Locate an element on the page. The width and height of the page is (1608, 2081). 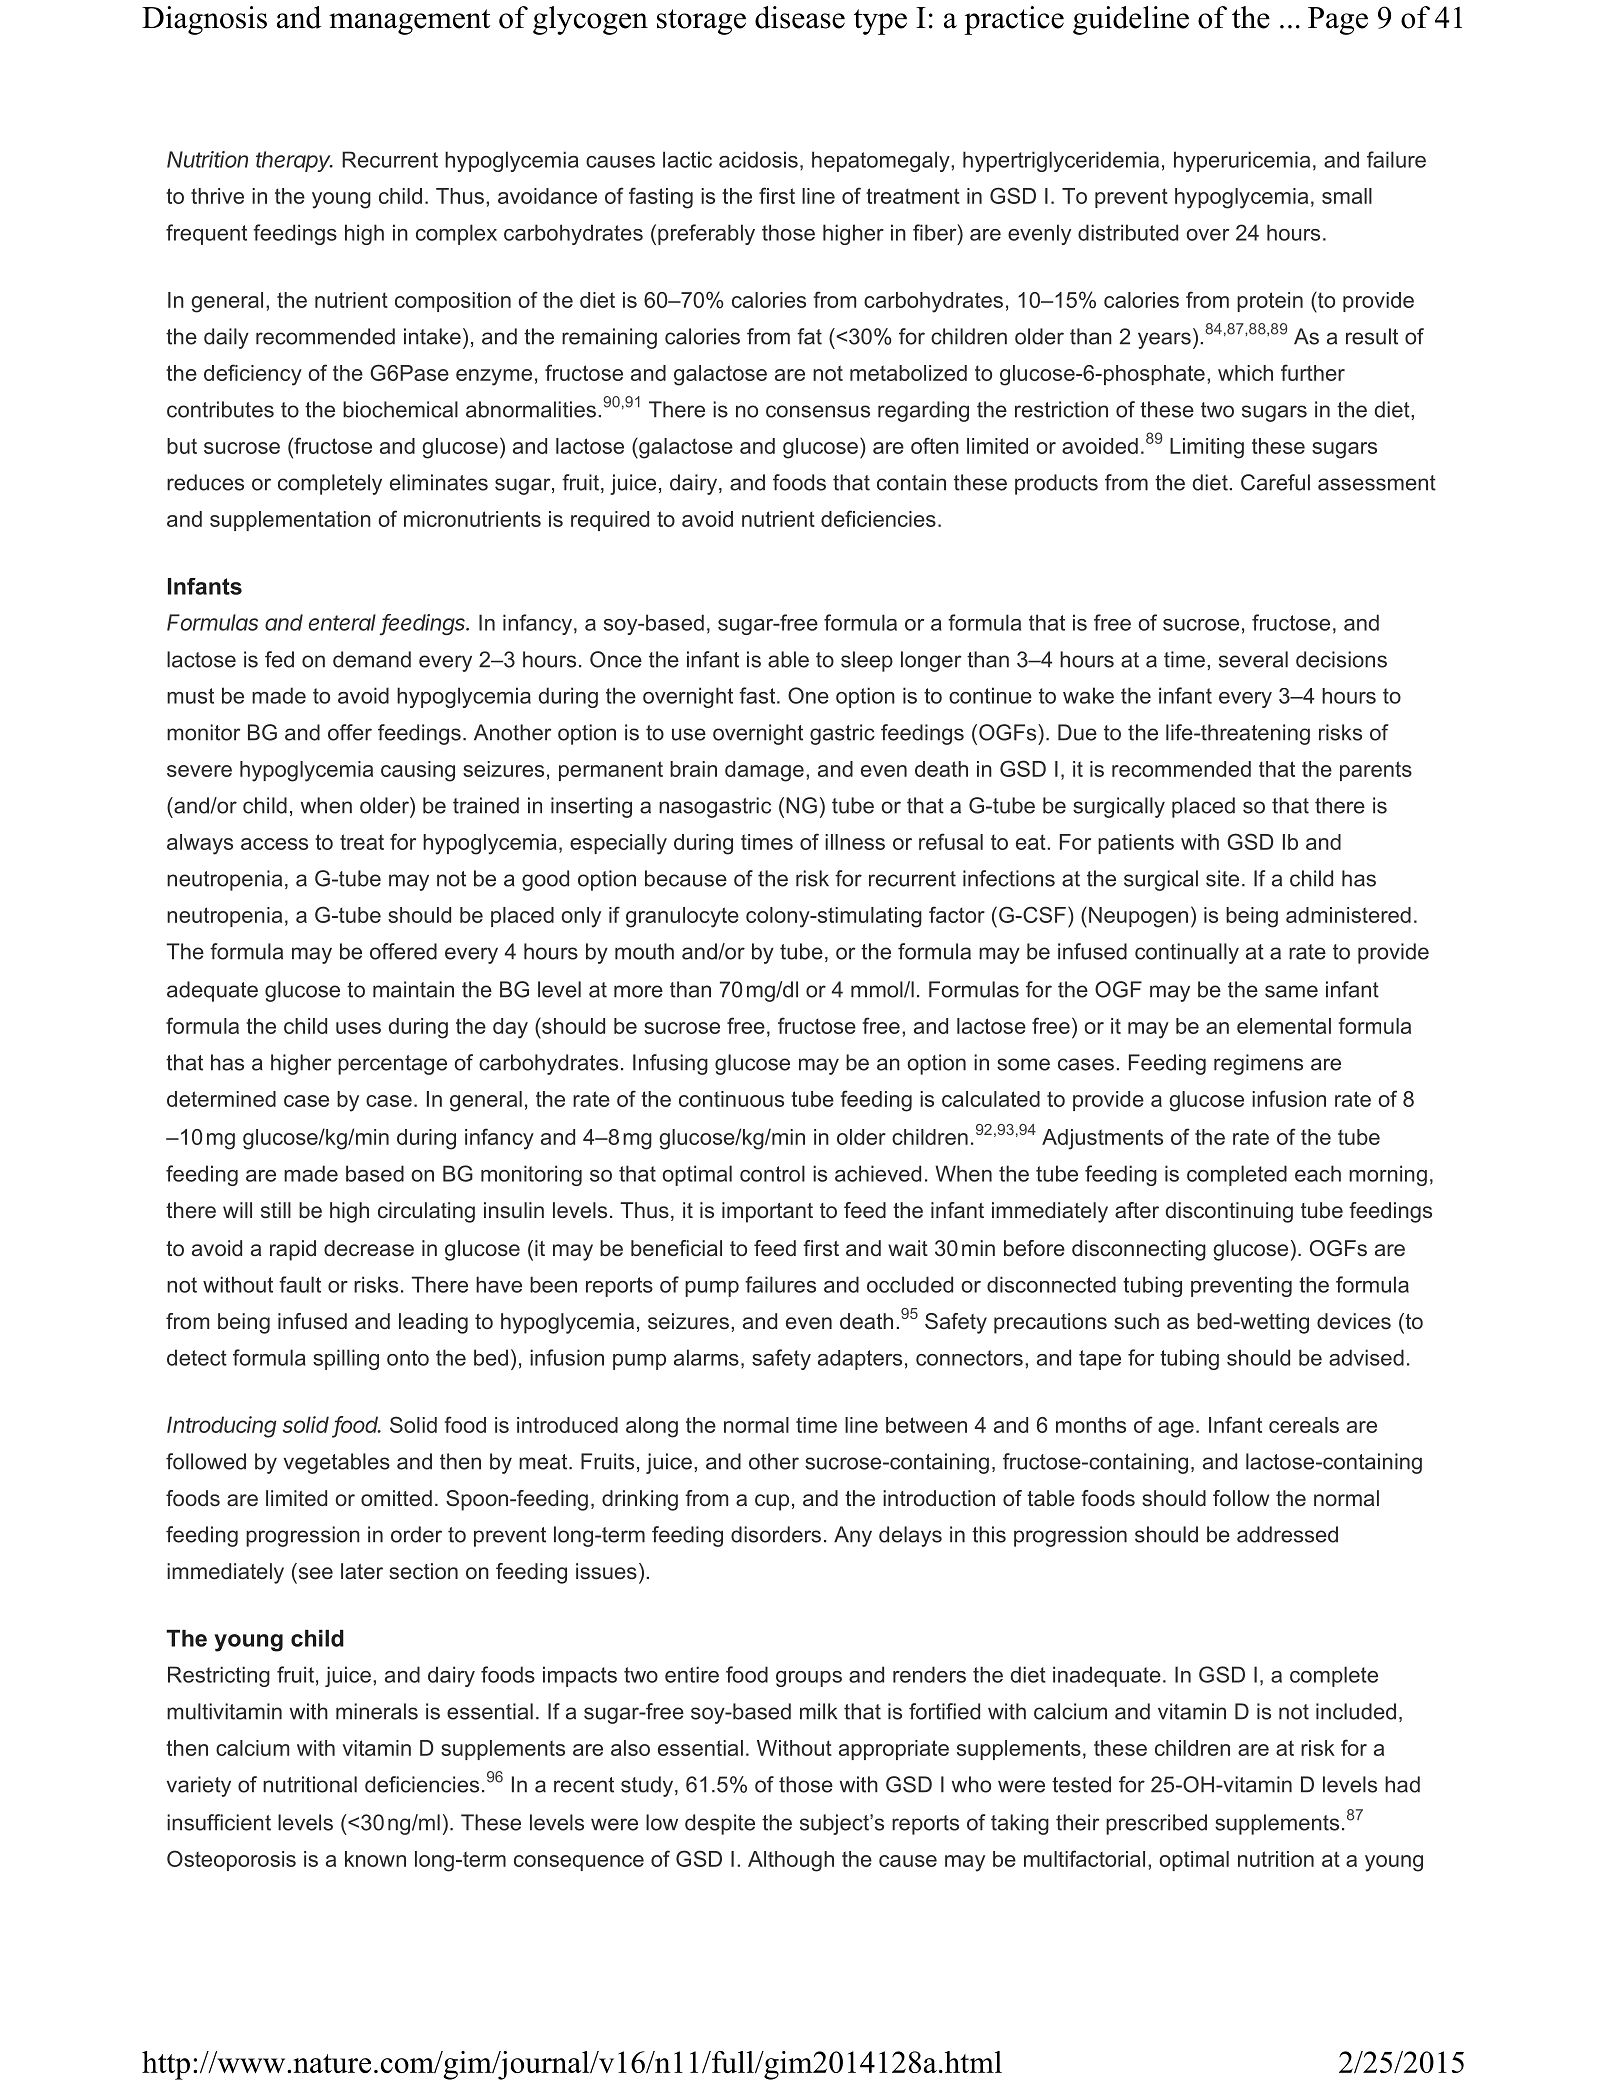
supplementation is located at coordinates (290, 521).
